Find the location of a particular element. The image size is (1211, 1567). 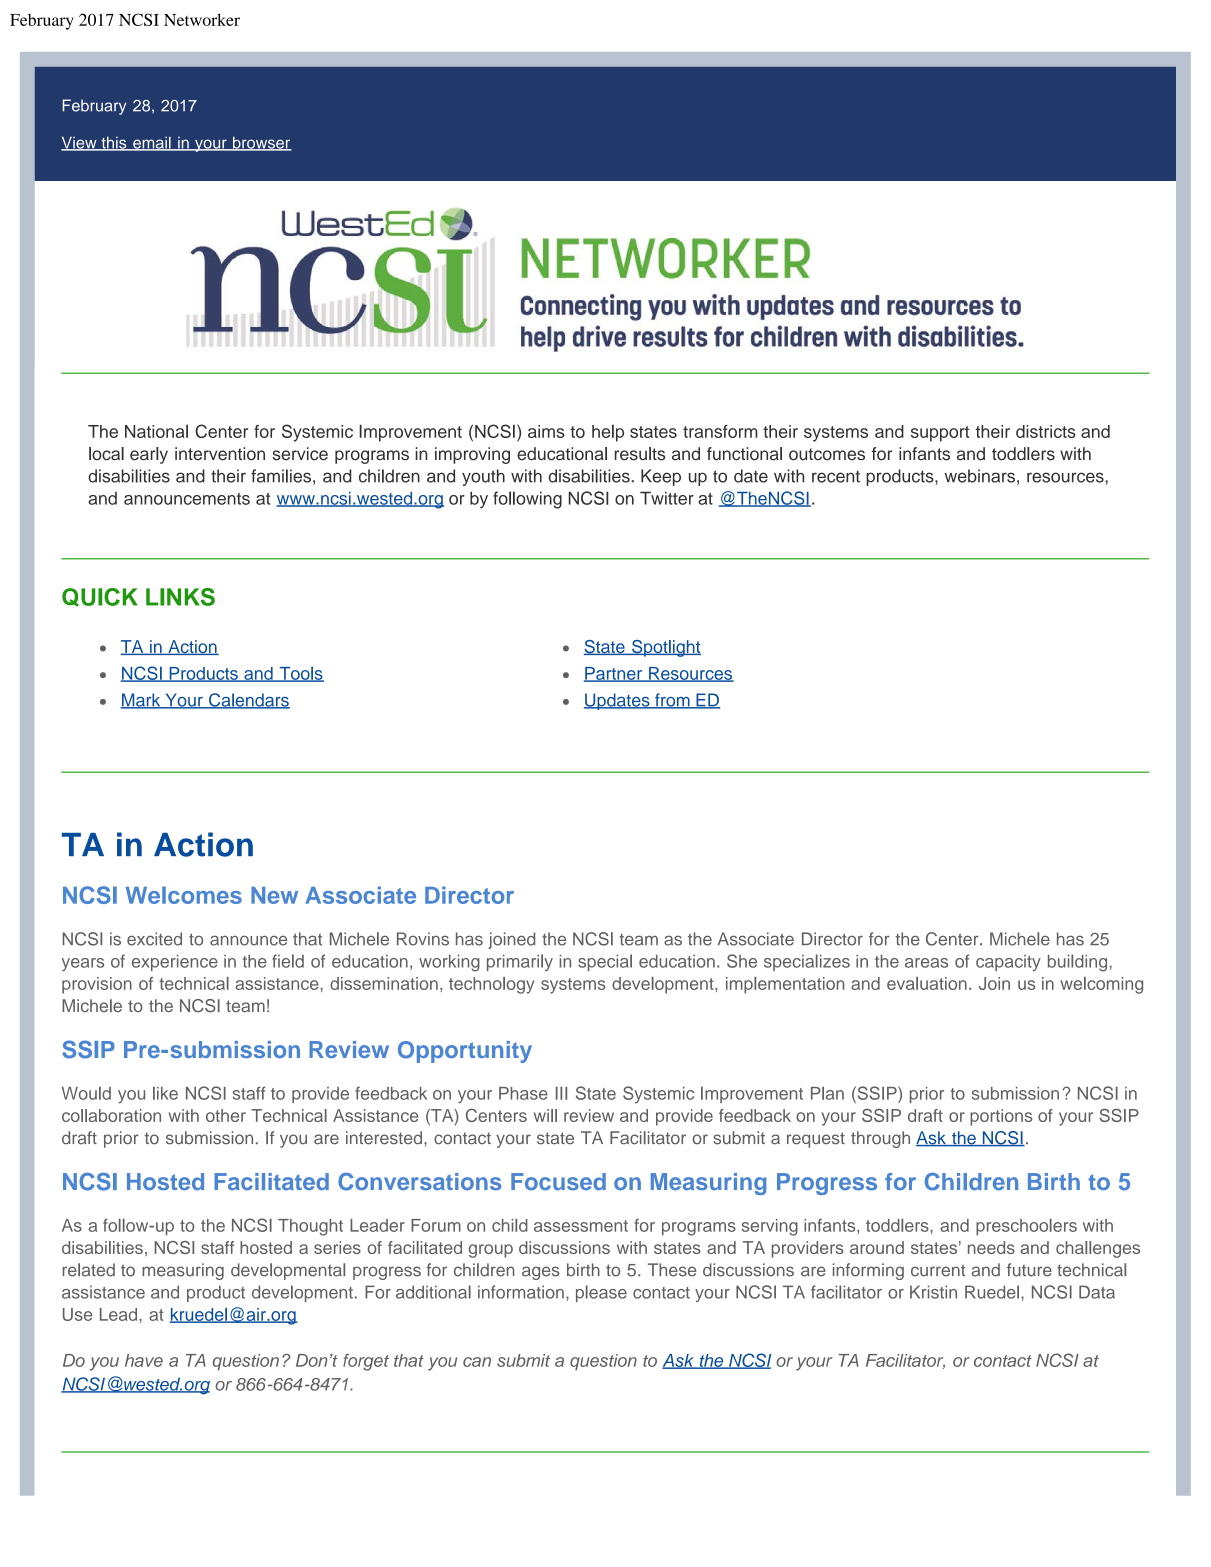

help is located at coordinates (608, 433).
